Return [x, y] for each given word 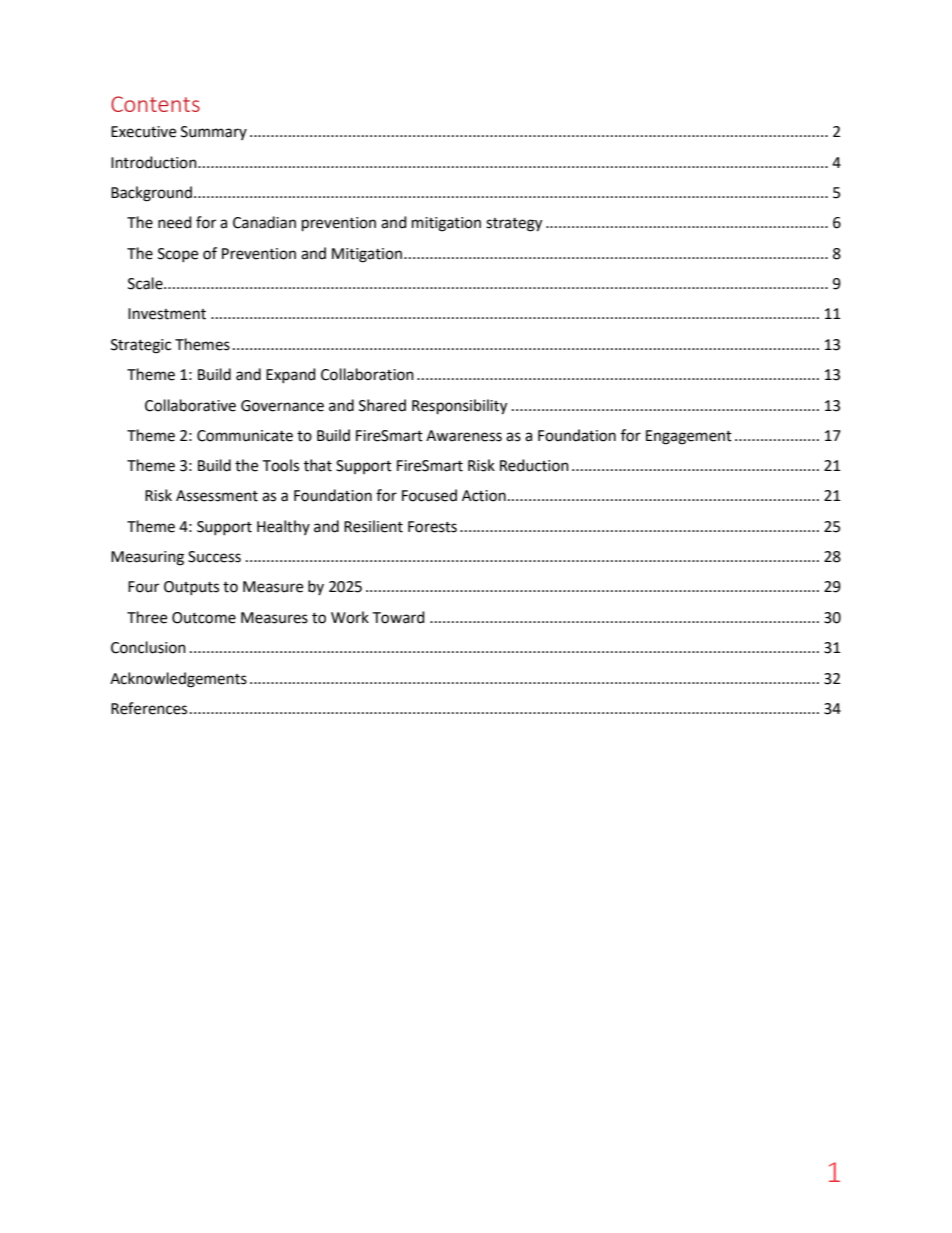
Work [350, 617]
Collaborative [190, 405]
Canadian [264, 222]
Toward [398, 617]
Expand [291, 375]
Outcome [204, 618]
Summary [214, 133]
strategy [514, 225]
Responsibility [459, 407]
